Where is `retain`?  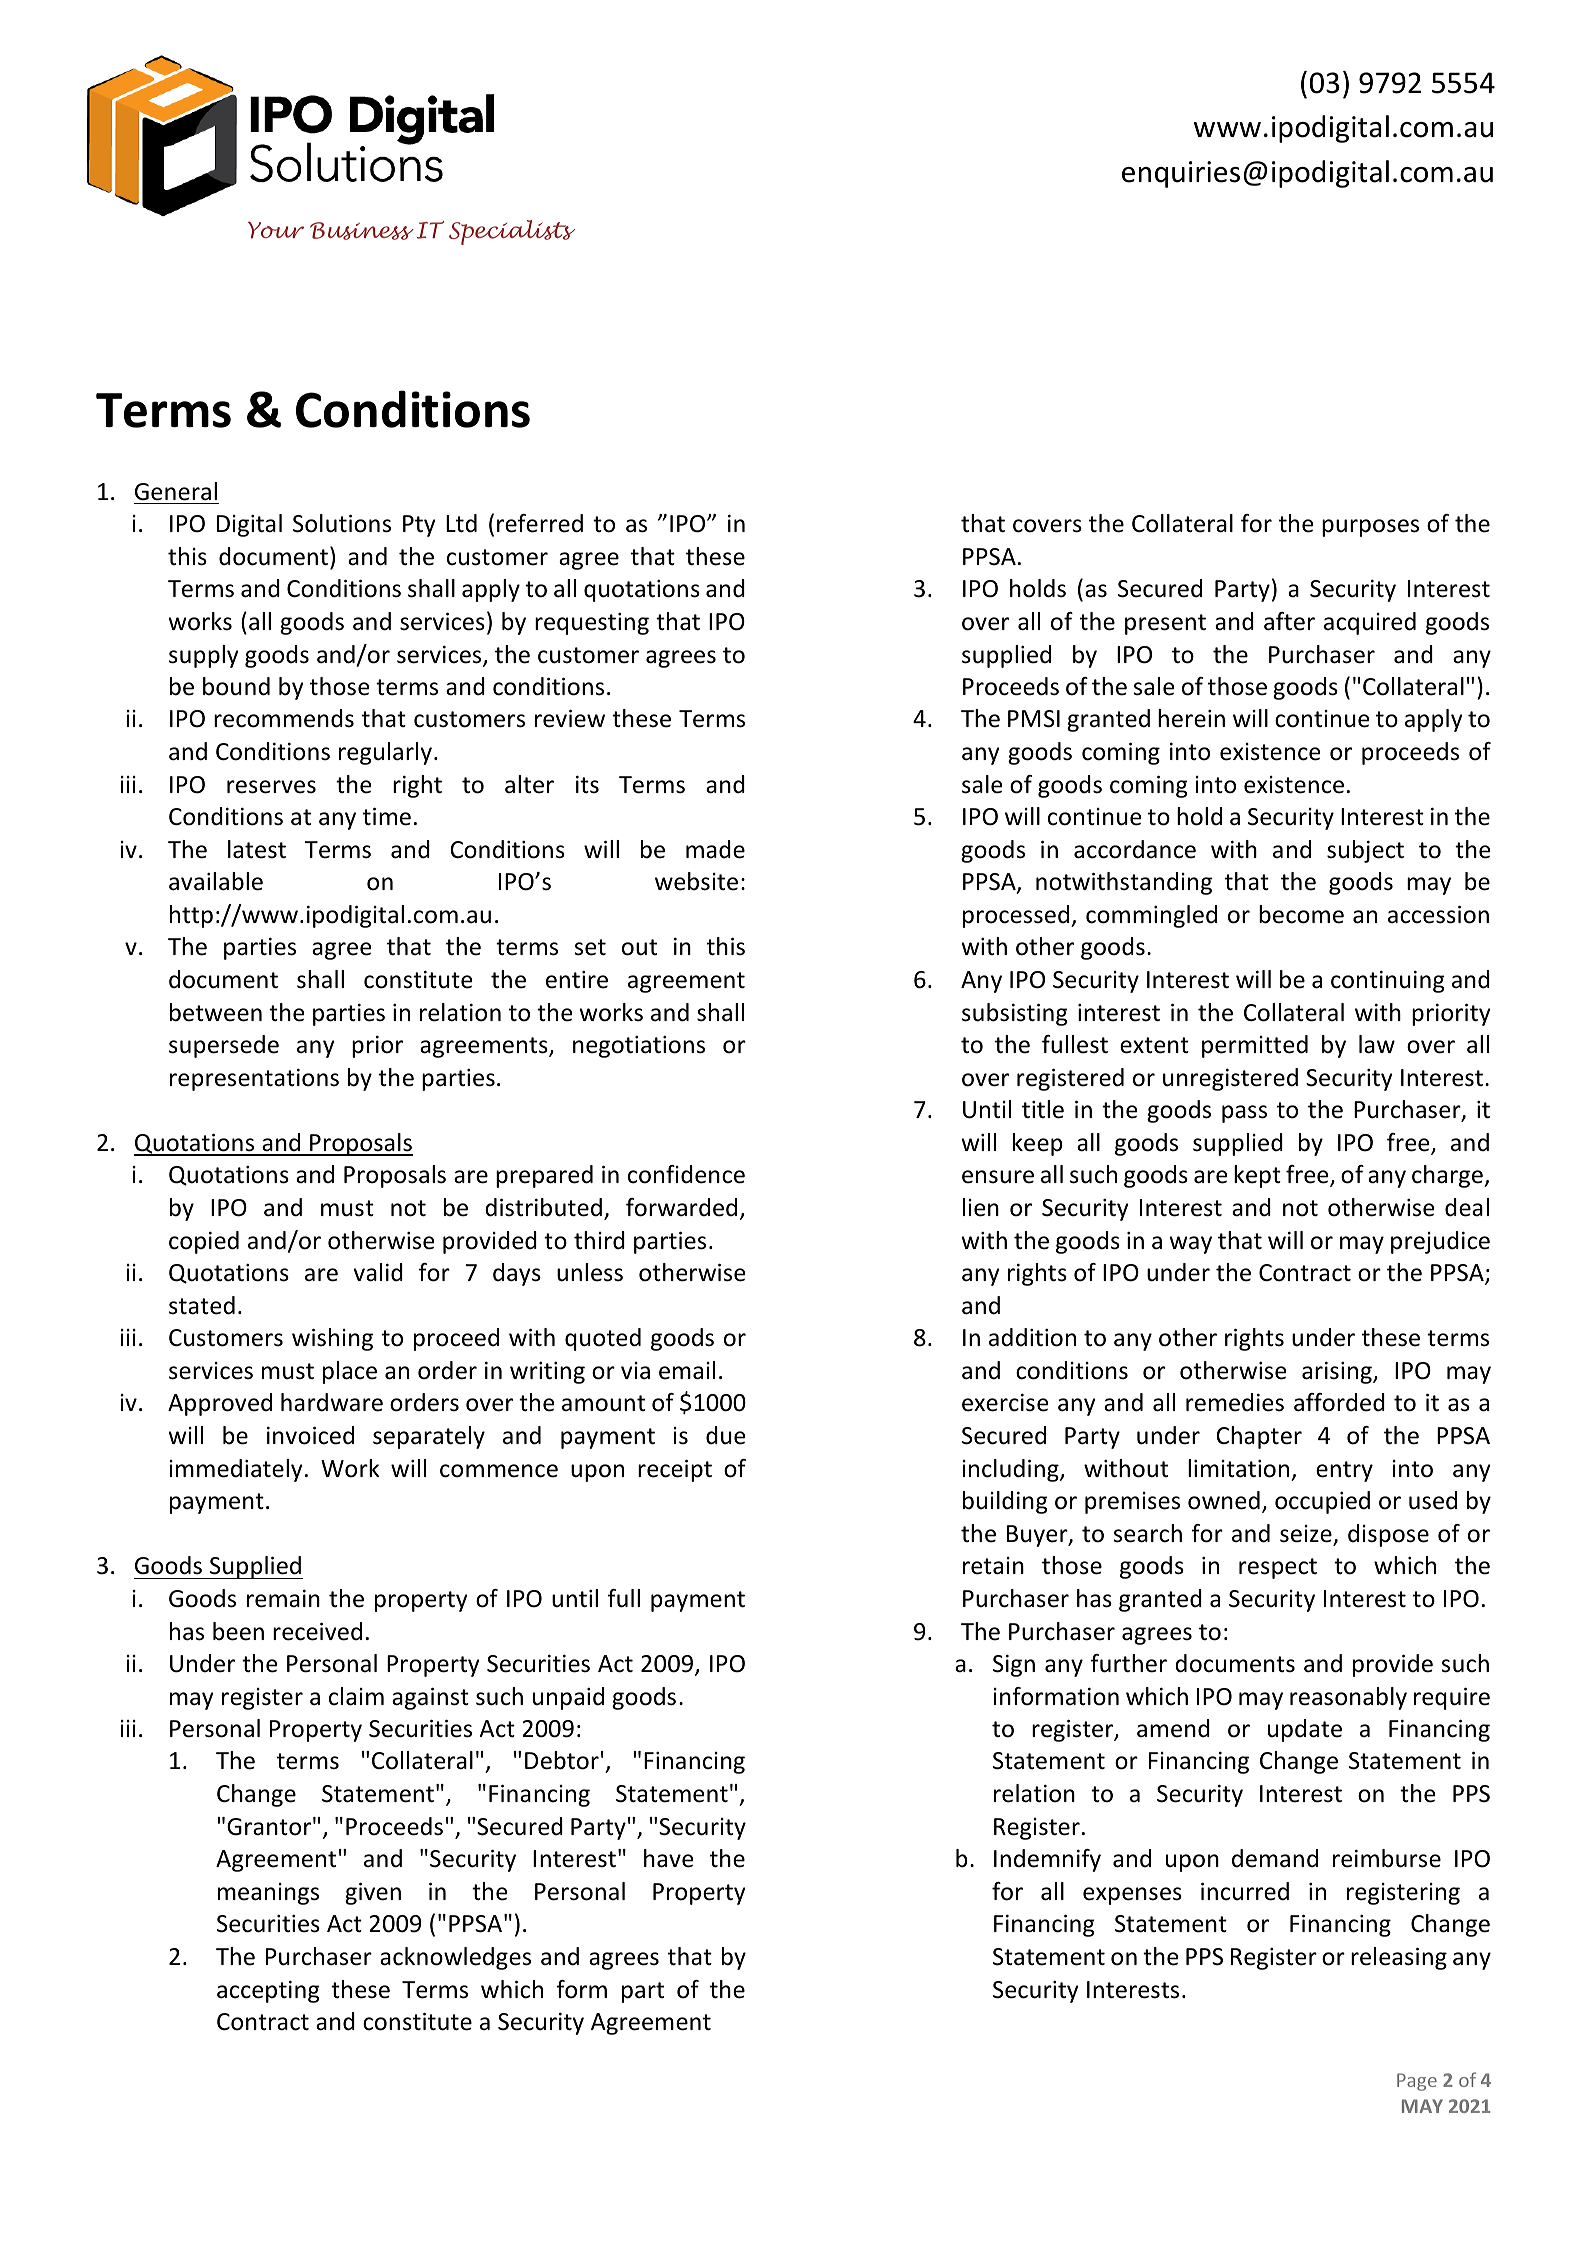 retain is located at coordinates (993, 1566).
